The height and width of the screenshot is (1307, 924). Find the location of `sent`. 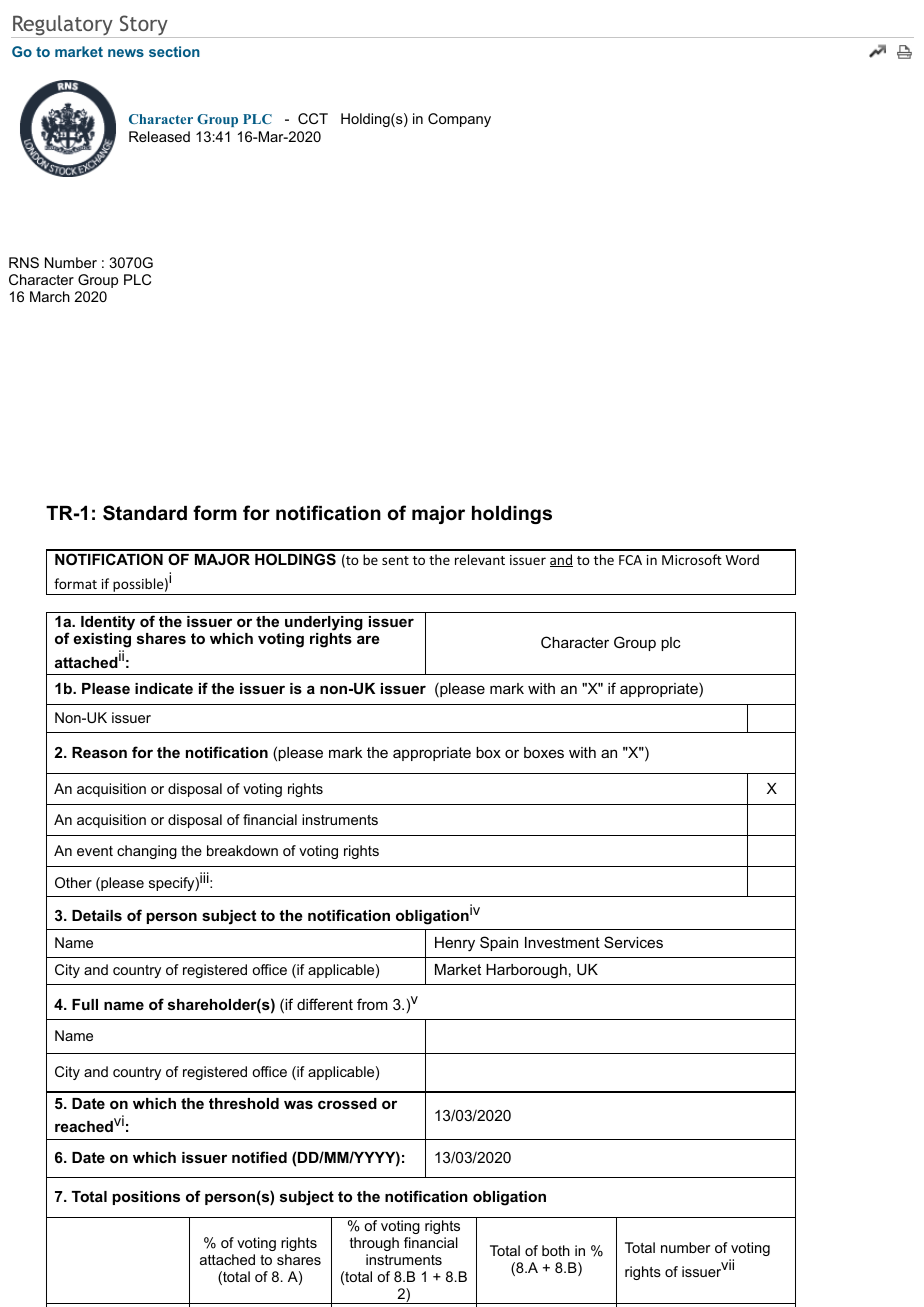

sent is located at coordinates (395, 560).
